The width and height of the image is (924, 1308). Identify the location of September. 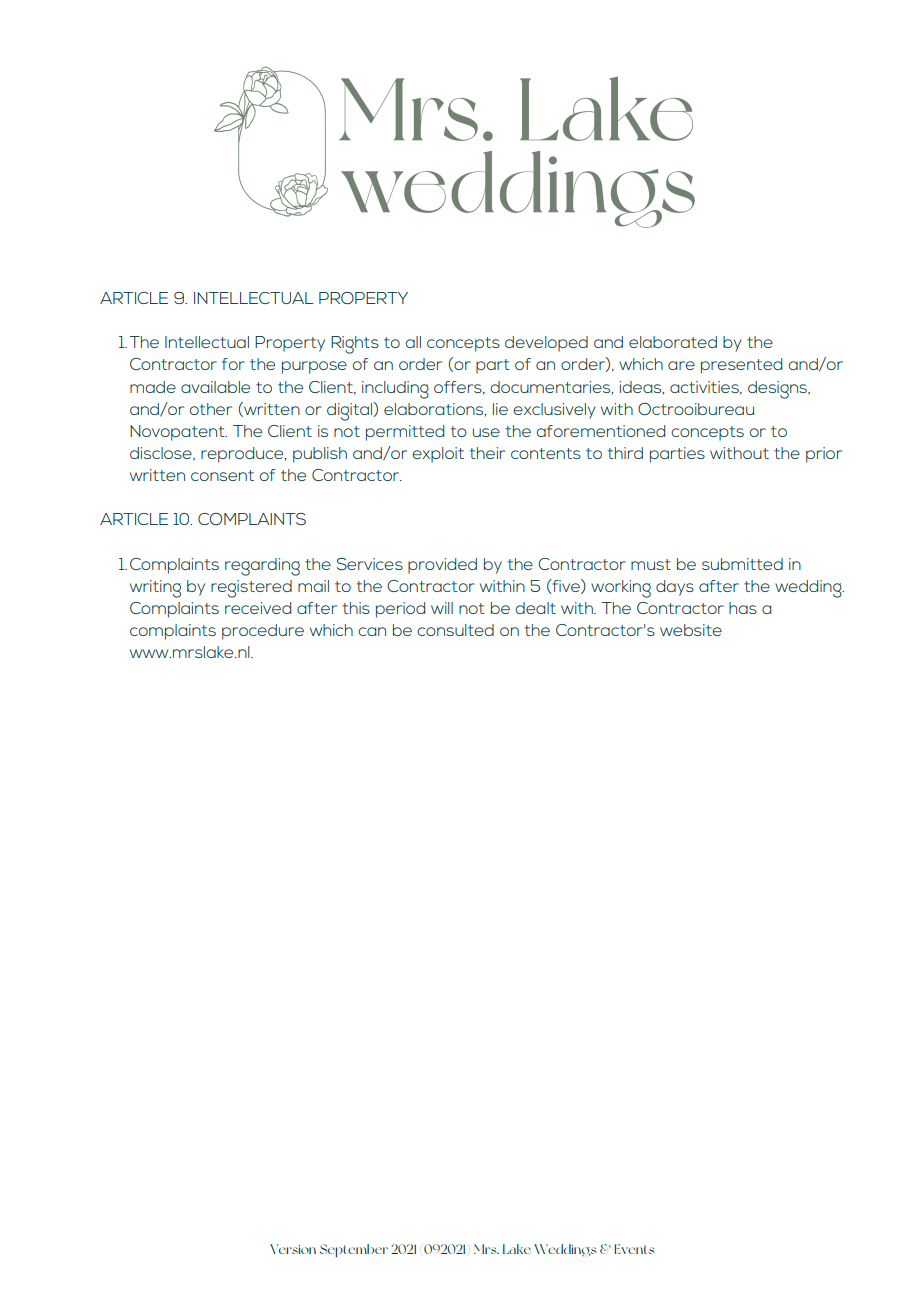
(354, 1251).
